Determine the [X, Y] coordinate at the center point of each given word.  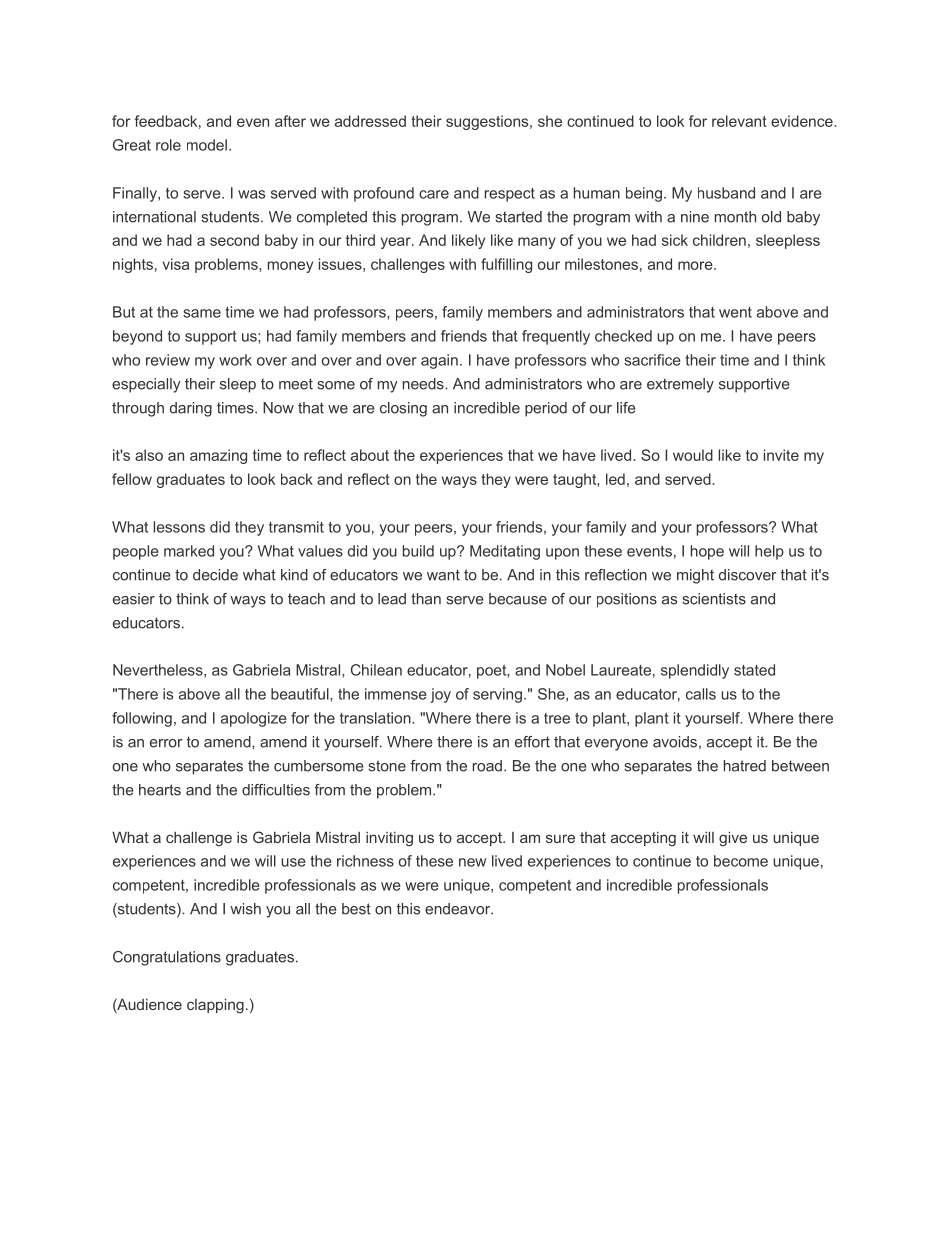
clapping [215, 1006]
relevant [739, 121]
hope [707, 552]
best [356, 909]
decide [215, 575]
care [434, 194]
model [207, 145]
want [443, 575]
